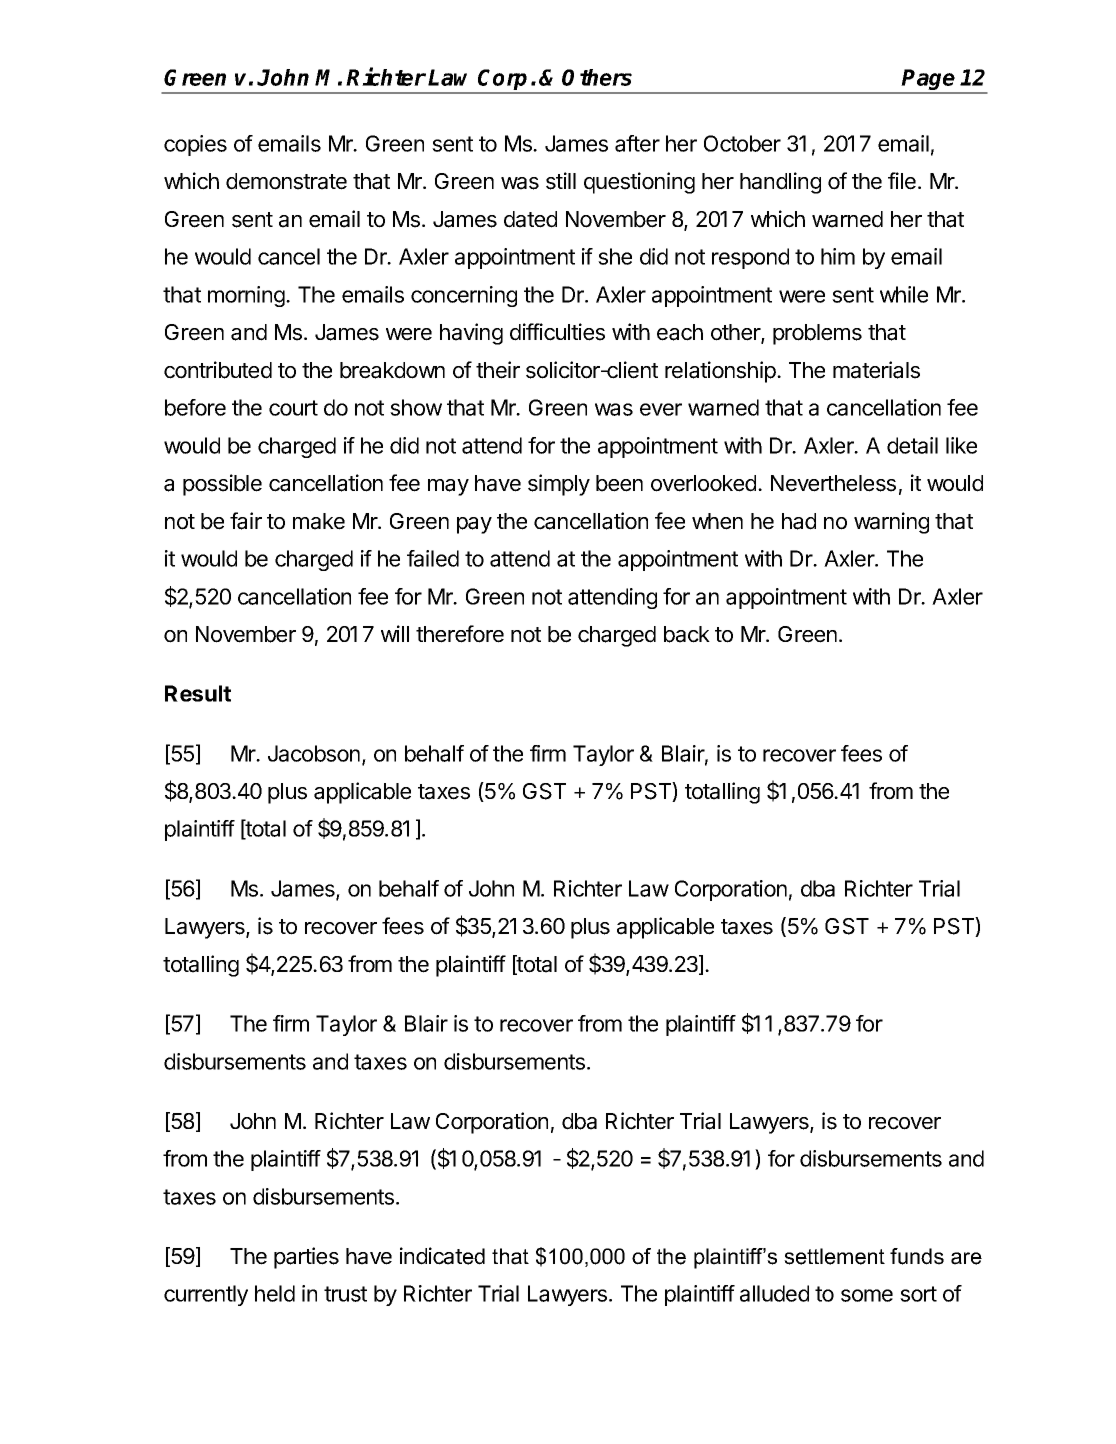 The image size is (1116, 1444). Describe the element at coordinates (929, 81) in the image. I see `Page` at that location.
